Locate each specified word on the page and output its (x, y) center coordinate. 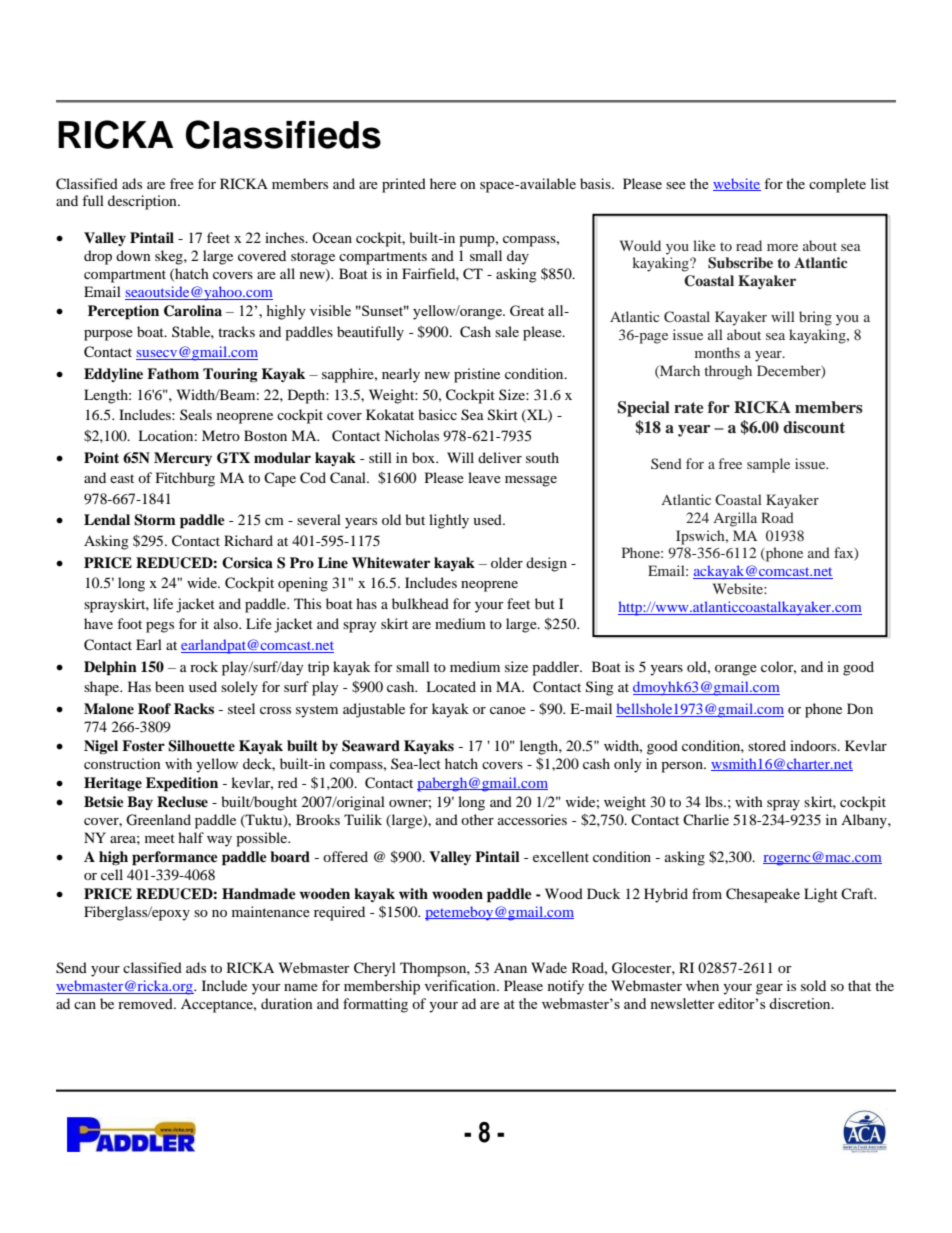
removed (146, 1003)
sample (768, 465)
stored (767, 745)
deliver (500, 457)
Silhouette (201, 746)
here (443, 183)
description (143, 202)
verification (461, 985)
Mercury (183, 459)
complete (837, 185)
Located (451, 686)
